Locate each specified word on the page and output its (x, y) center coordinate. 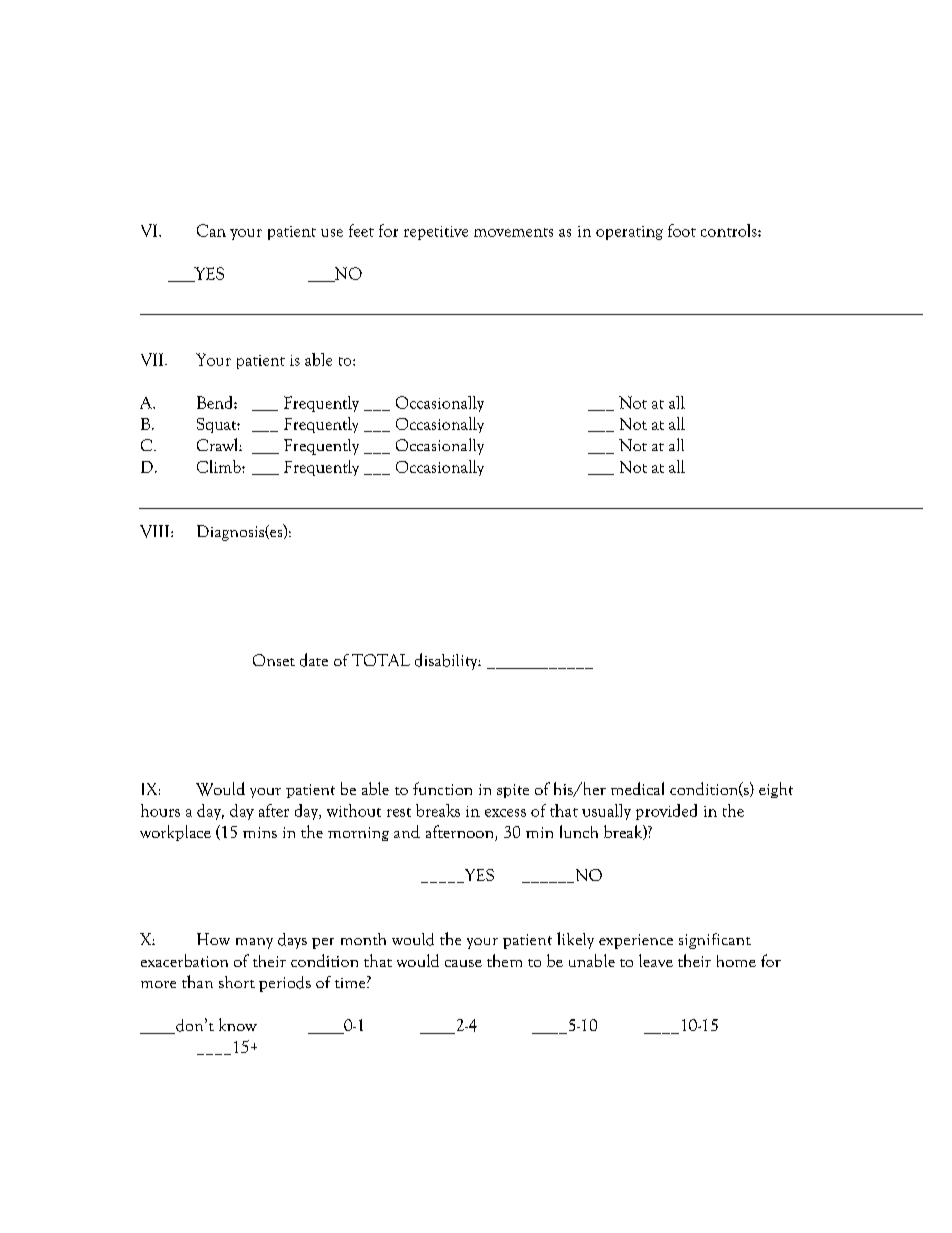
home (736, 961)
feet (361, 230)
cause (463, 963)
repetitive (436, 233)
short (237, 982)
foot (682, 230)
